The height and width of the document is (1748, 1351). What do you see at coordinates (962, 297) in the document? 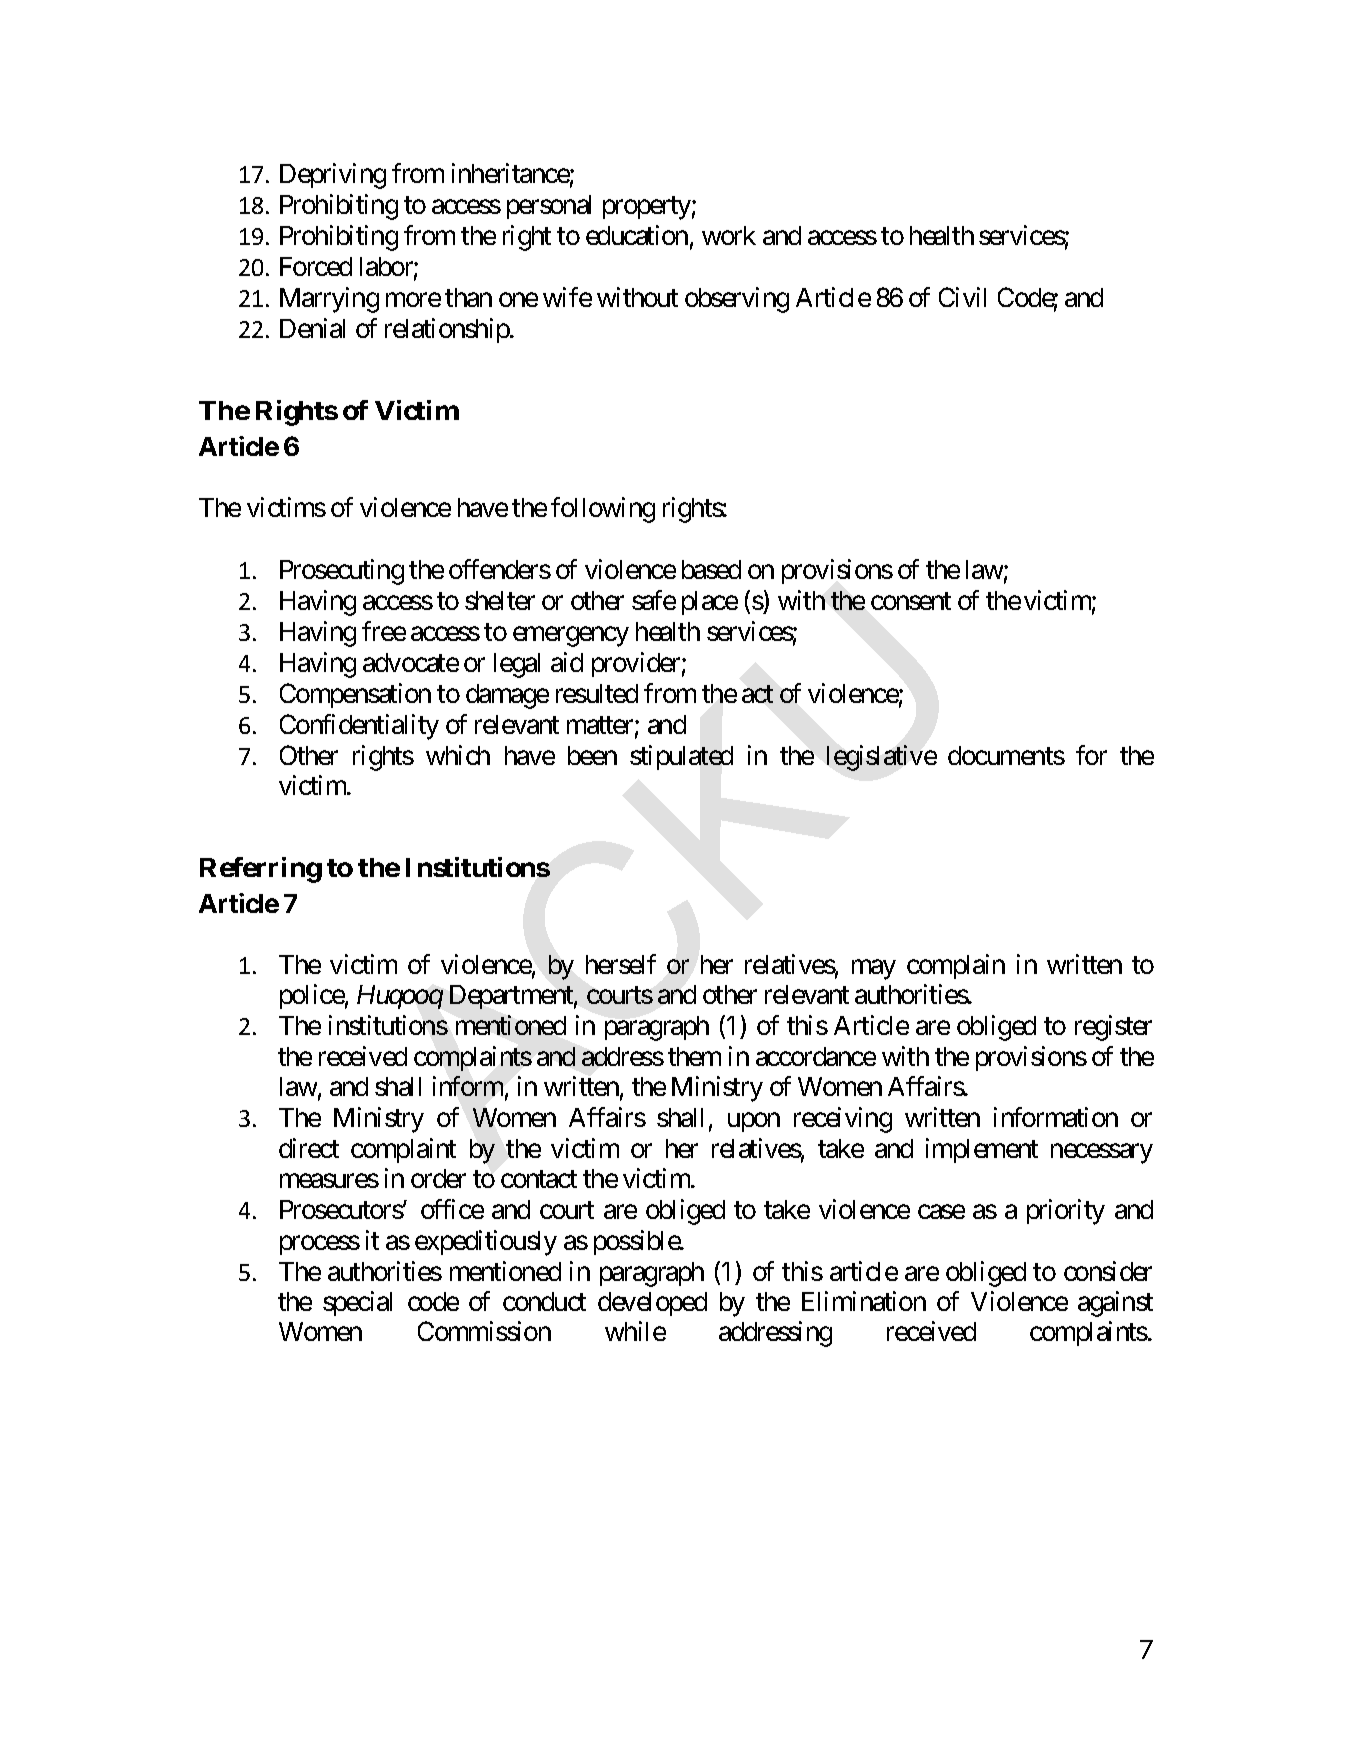
I see `Civil` at bounding box center [962, 297].
